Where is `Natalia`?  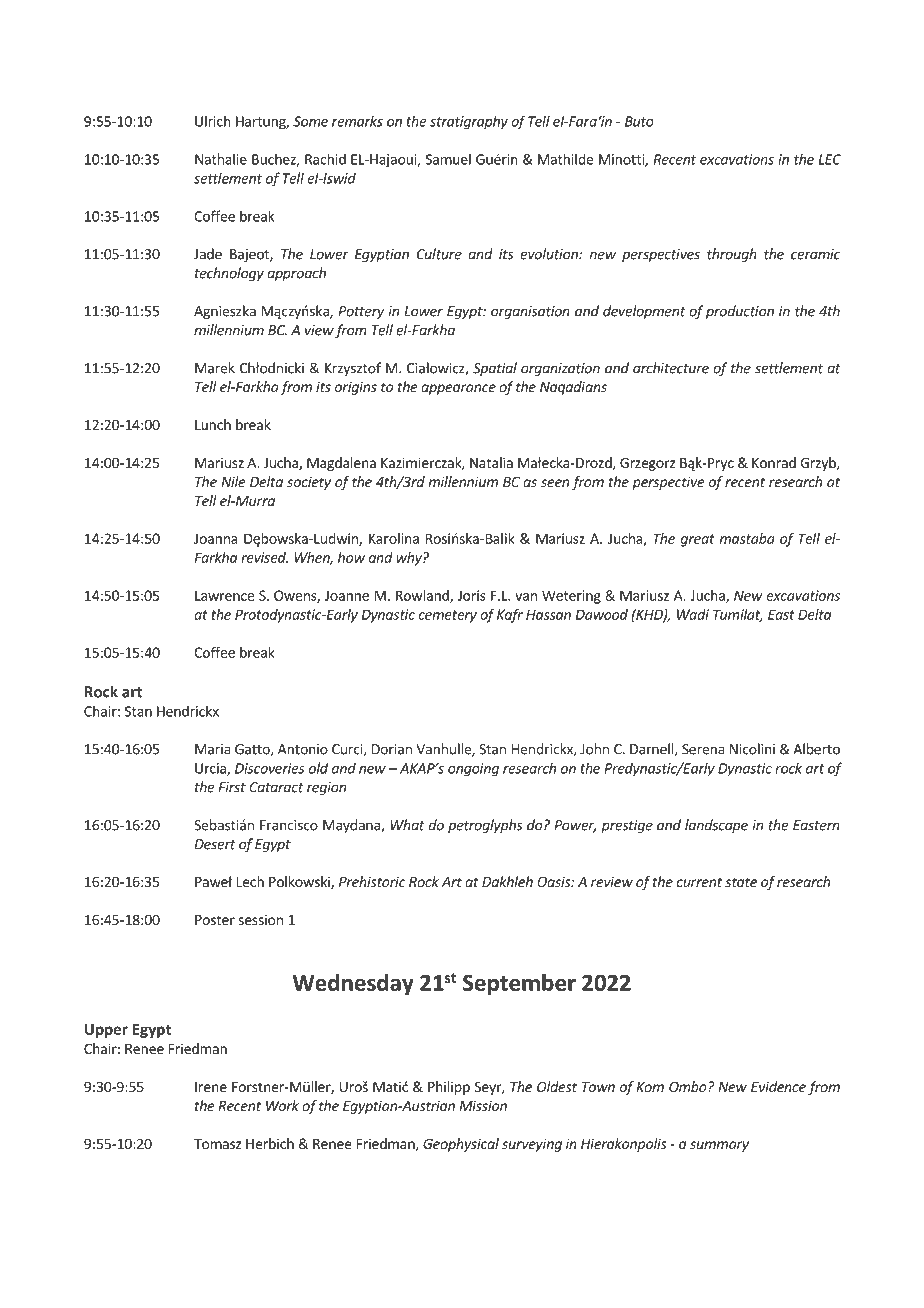
Natalia is located at coordinates (491, 462).
